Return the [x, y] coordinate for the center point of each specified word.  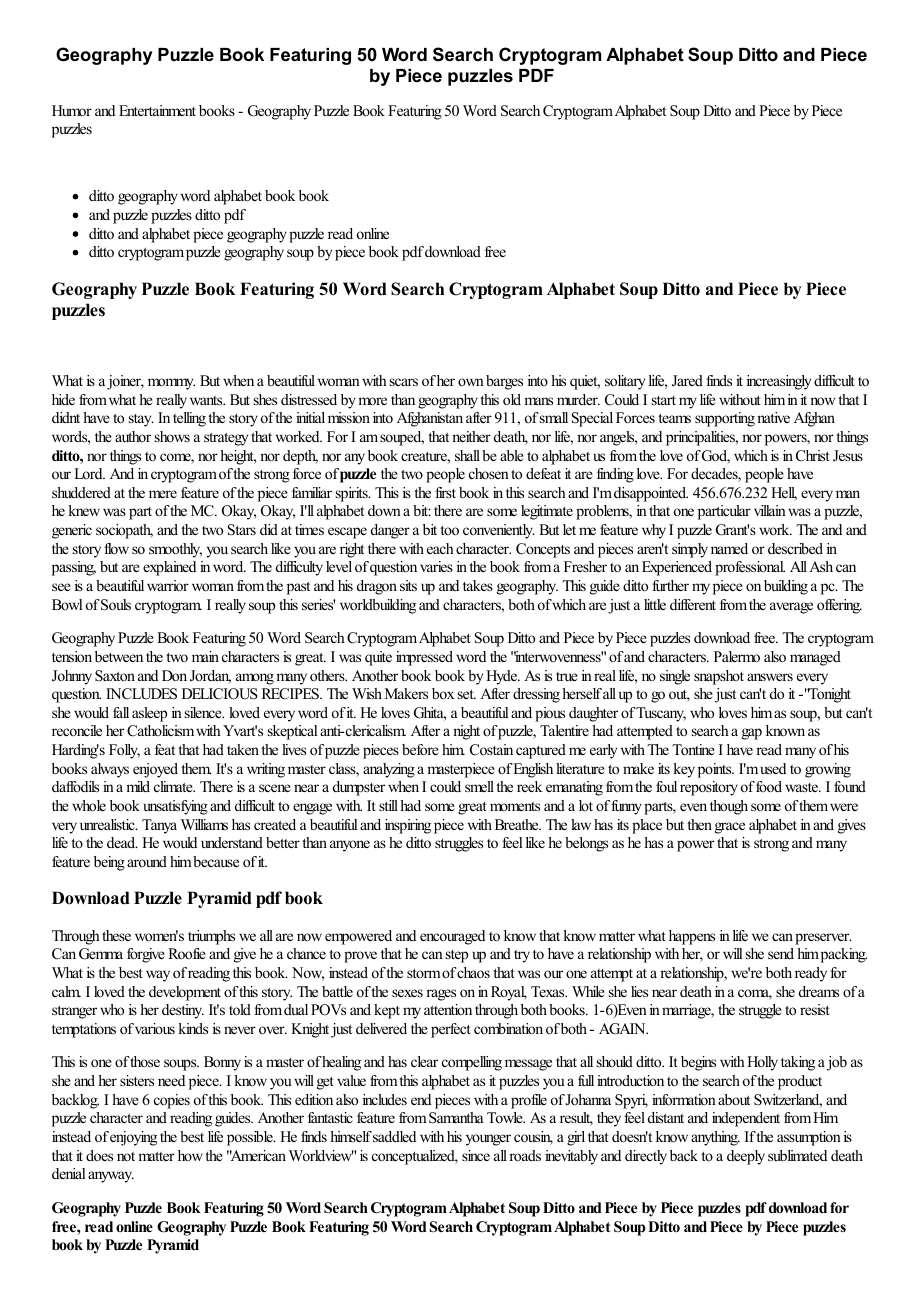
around [147, 861]
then [699, 824]
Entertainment [157, 110]
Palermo [737, 656]
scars [404, 382]
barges [504, 382]
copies [172, 1101]
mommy [171, 384]
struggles [459, 844]
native [773, 417]
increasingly [779, 382]
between [119, 656]
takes [478, 585]
